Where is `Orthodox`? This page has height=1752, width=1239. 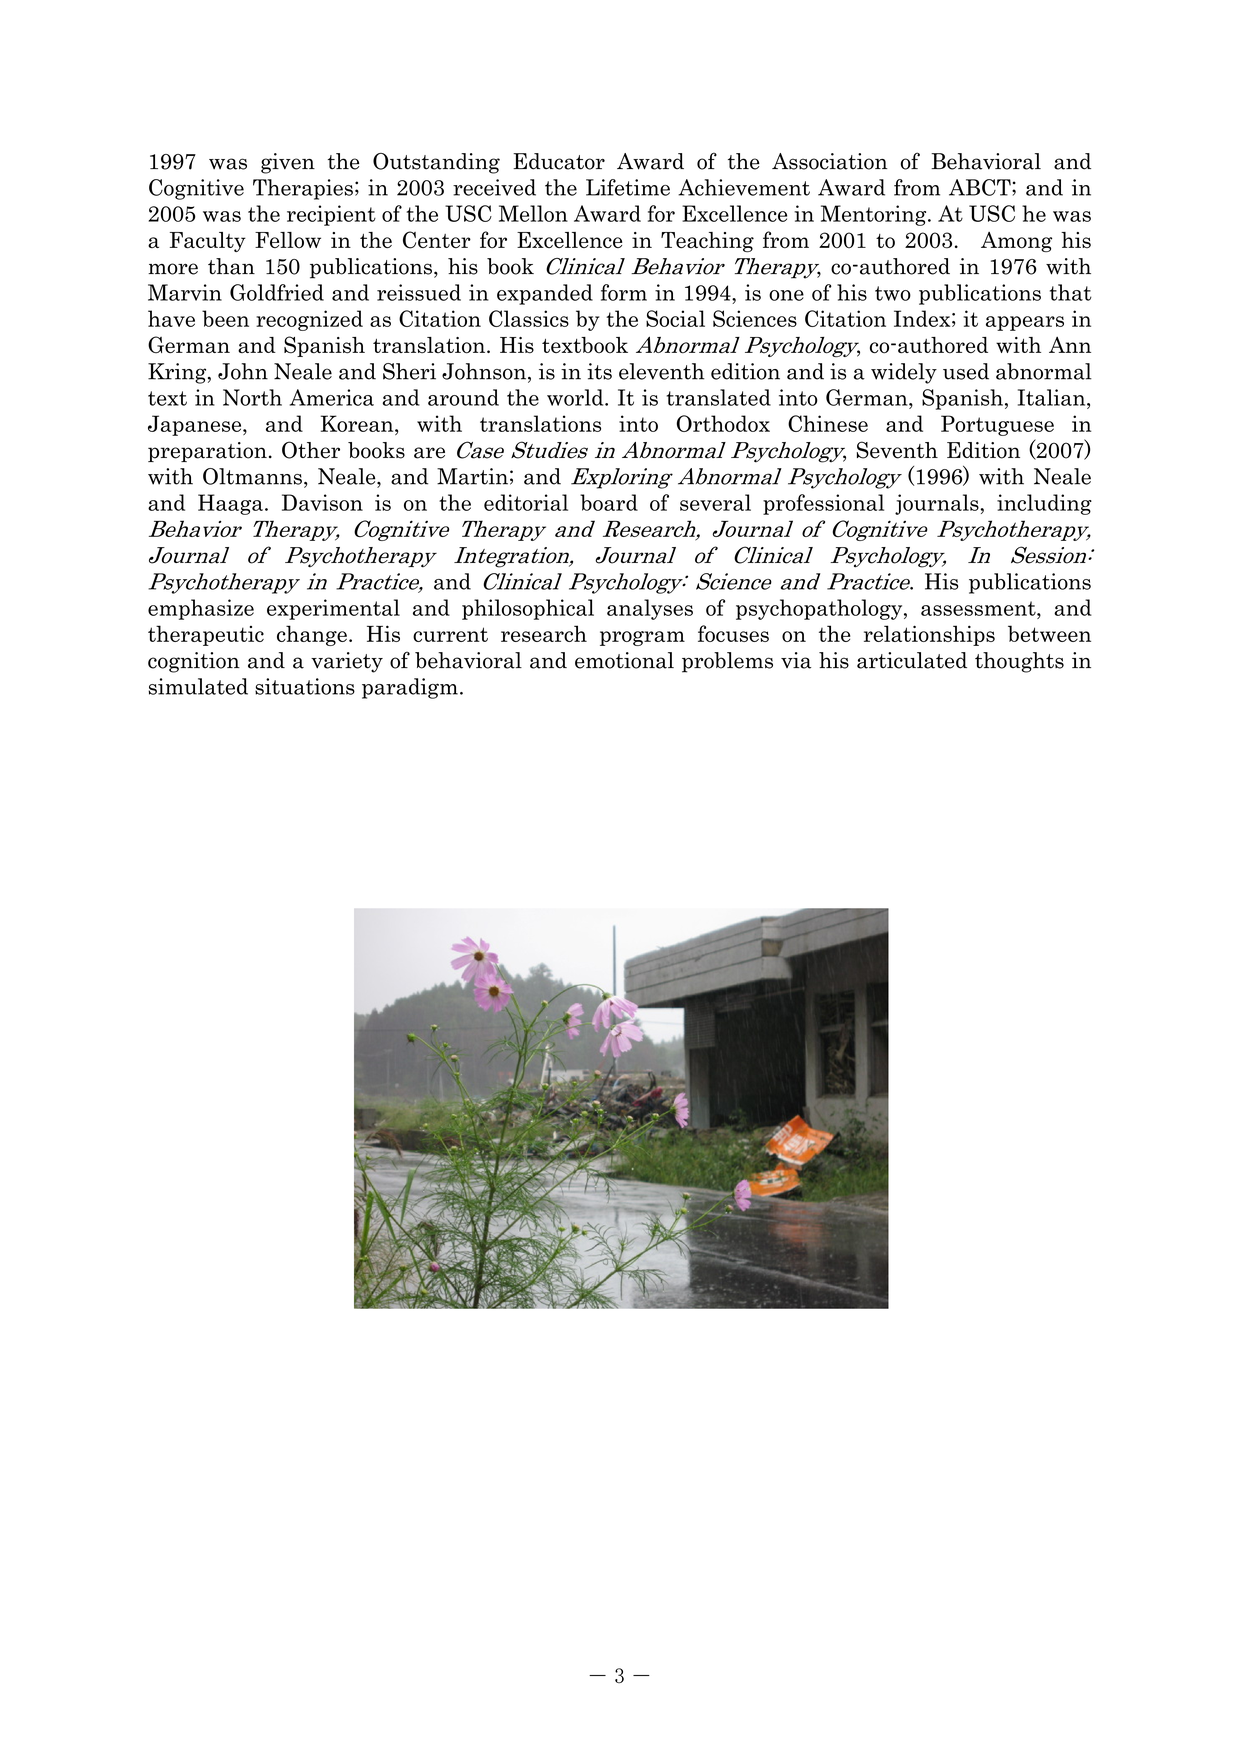
Orthodox is located at coordinates (723, 423).
